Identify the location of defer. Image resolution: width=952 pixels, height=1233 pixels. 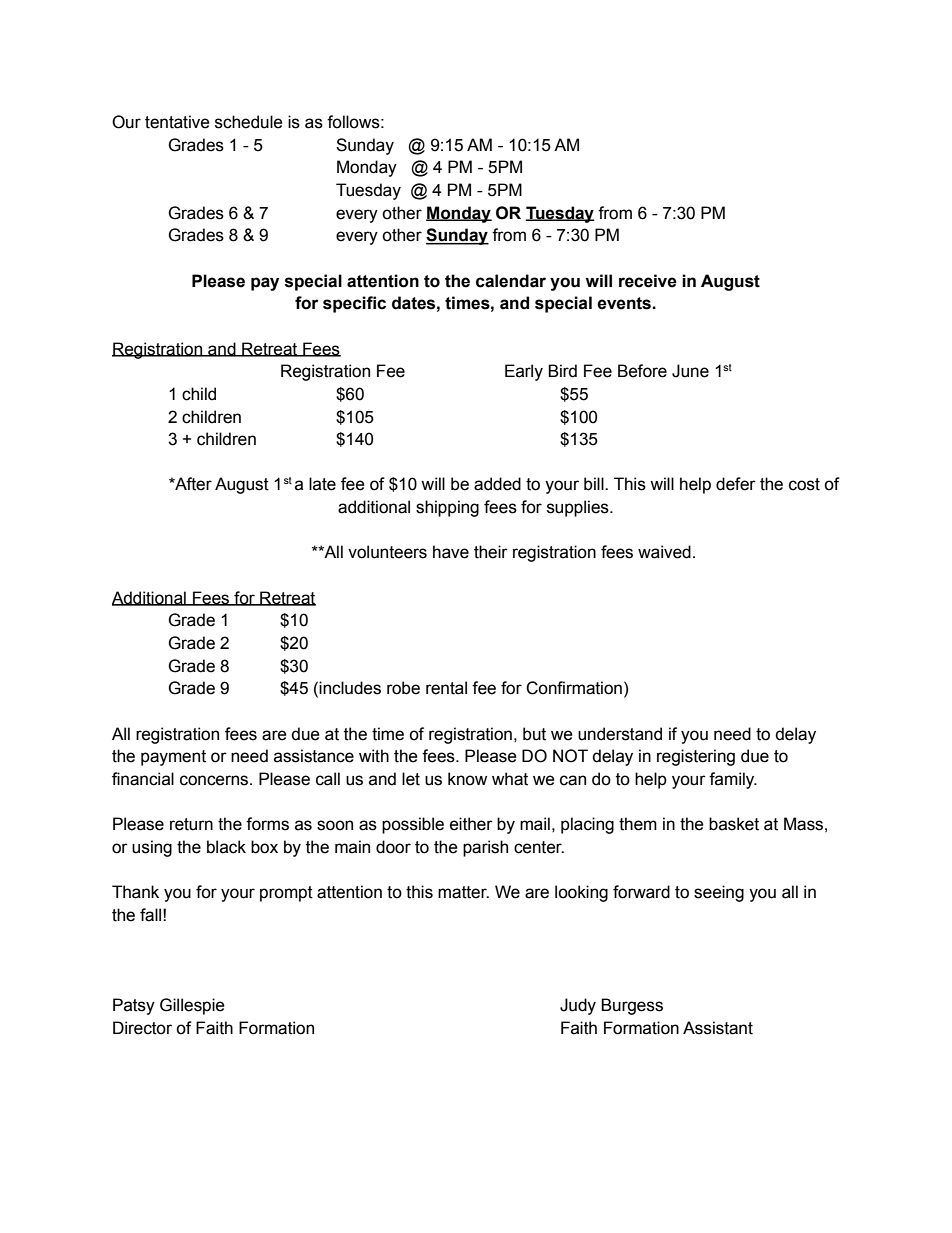
(736, 484).
